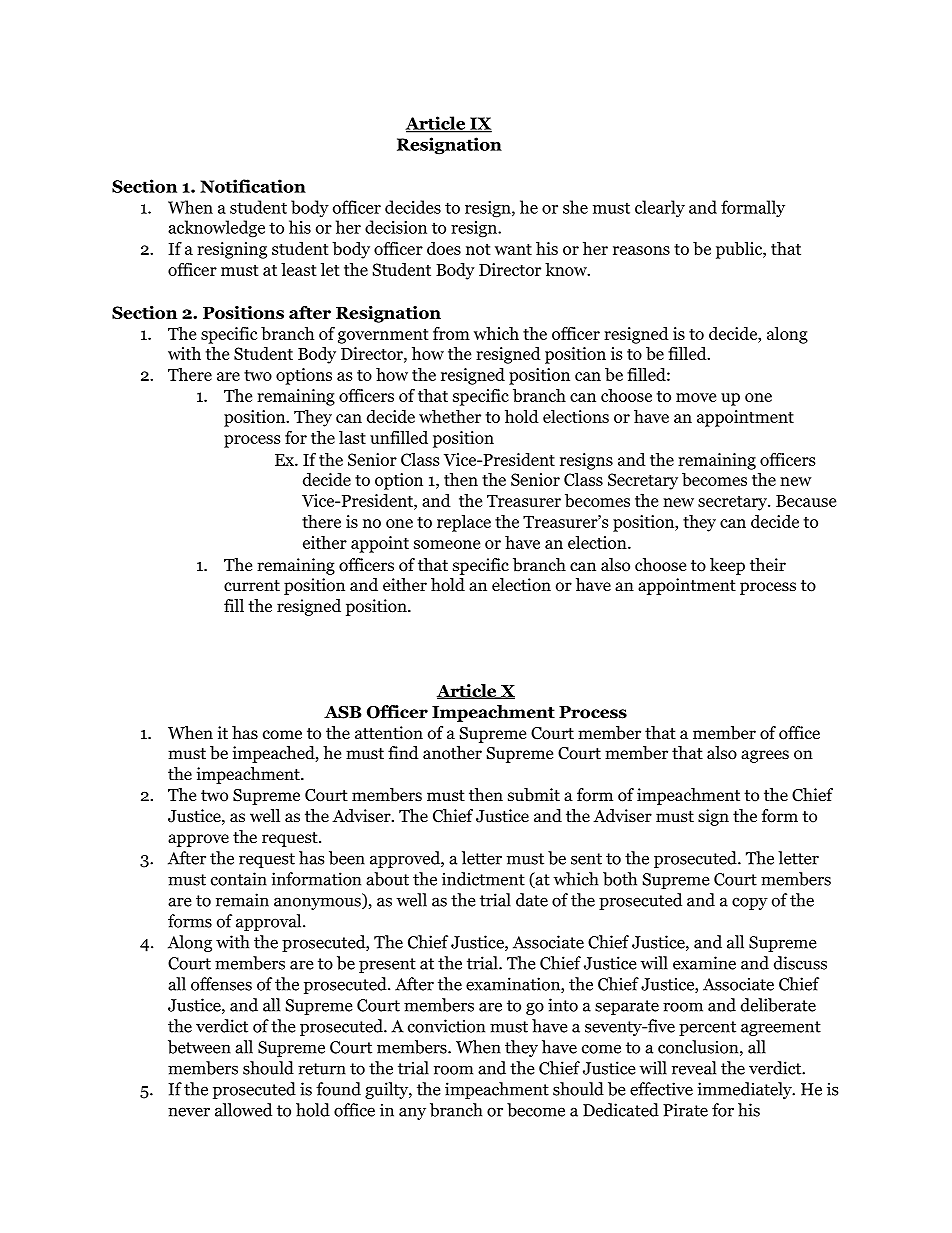  Describe the element at coordinates (750, 903) in the page. I see `copy` at that location.
